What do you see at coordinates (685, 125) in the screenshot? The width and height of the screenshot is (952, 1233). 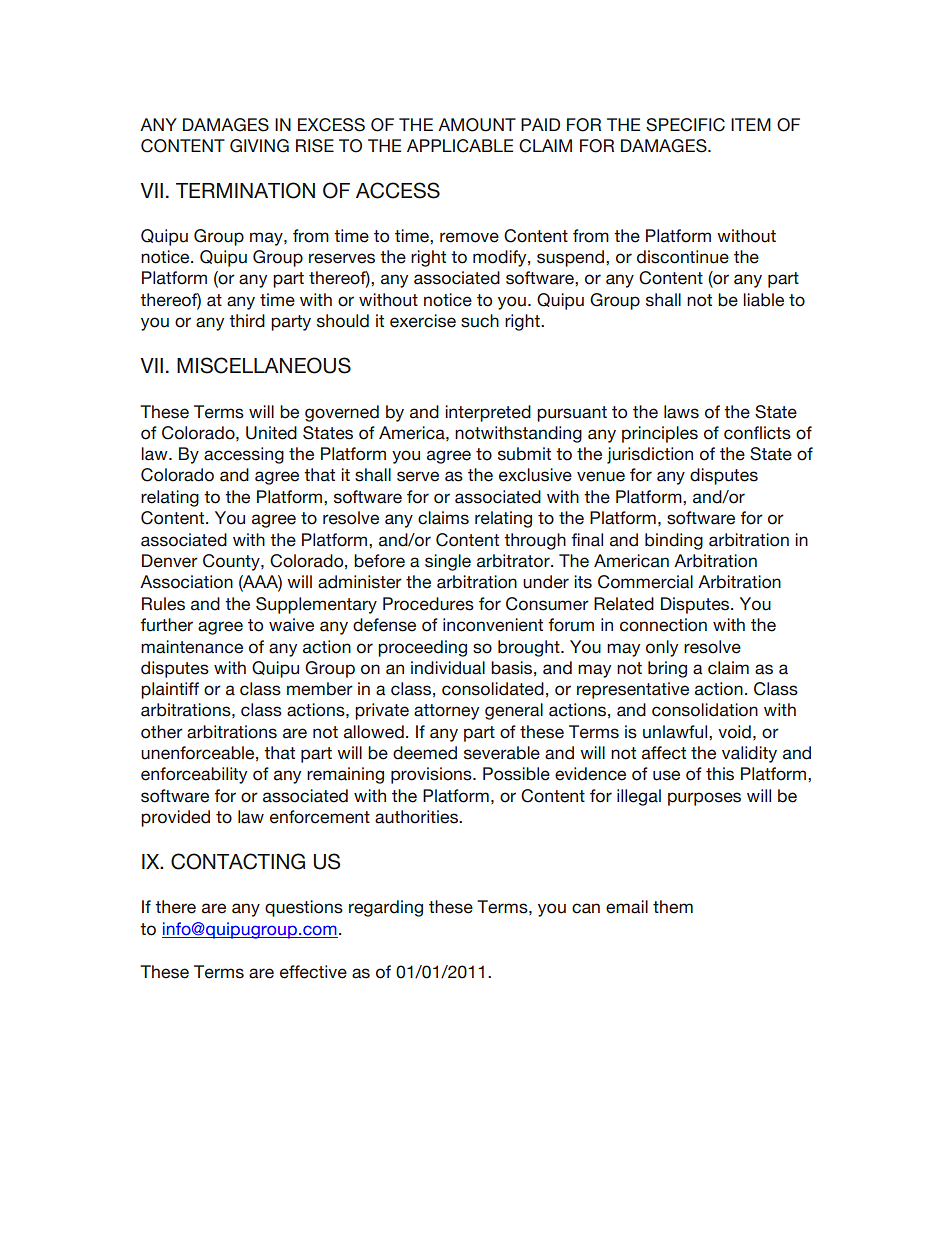 I see `SPECIFIC` at bounding box center [685, 125].
